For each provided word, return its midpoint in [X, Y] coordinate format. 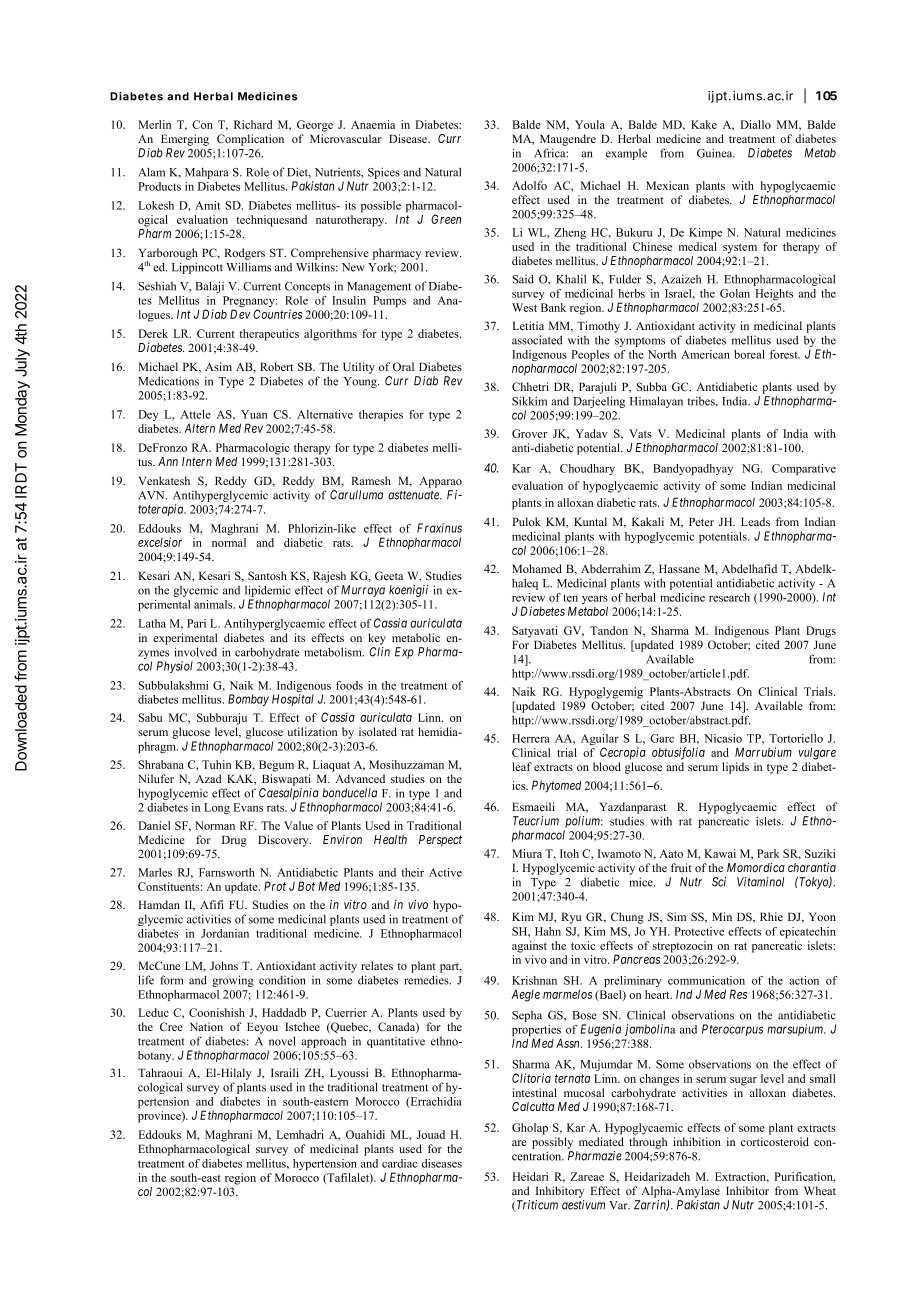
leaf [522, 766]
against [529, 947]
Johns [224, 965]
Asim [218, 366]
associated [537, 340]
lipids [735, 768]
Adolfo [529, 185]
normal [229, 542]
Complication [250, 140]
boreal [749, 354]
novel [282, 1041]
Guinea [716, 153]
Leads [755, 521]
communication [706, 980]
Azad [209, 778]
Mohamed [537, 568]
